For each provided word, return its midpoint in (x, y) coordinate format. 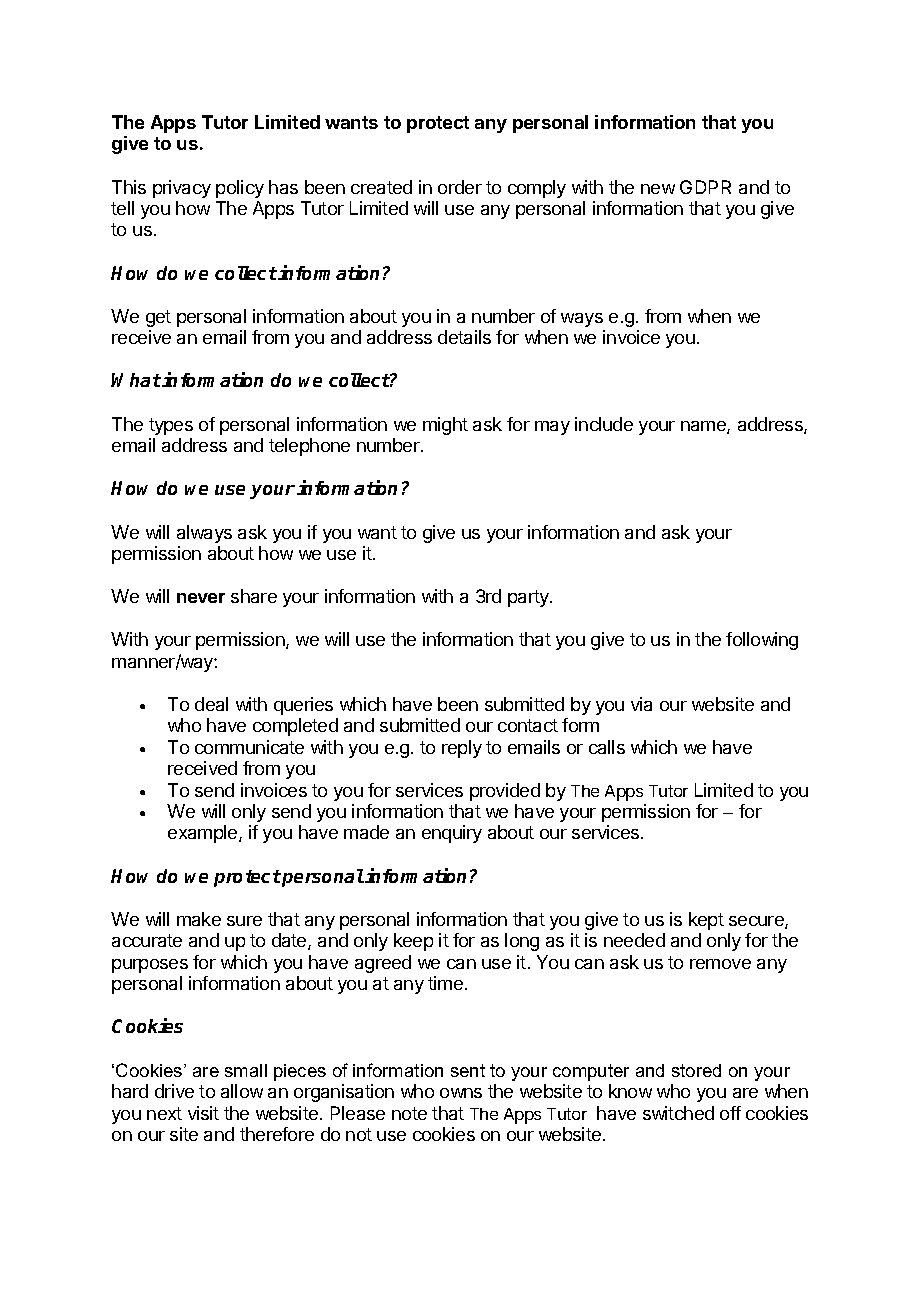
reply (462, 749)
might (445, 426)
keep (413, 942)
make (199, 919)
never (201, 598)
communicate (249, 747)
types (171, 426)
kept (706, 921)
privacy (182, 189)
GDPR (705, 187)
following (762, 641)
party (529, 598)
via (641, 704)
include (604, 424)
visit (203, 1113)
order (460, 187)
